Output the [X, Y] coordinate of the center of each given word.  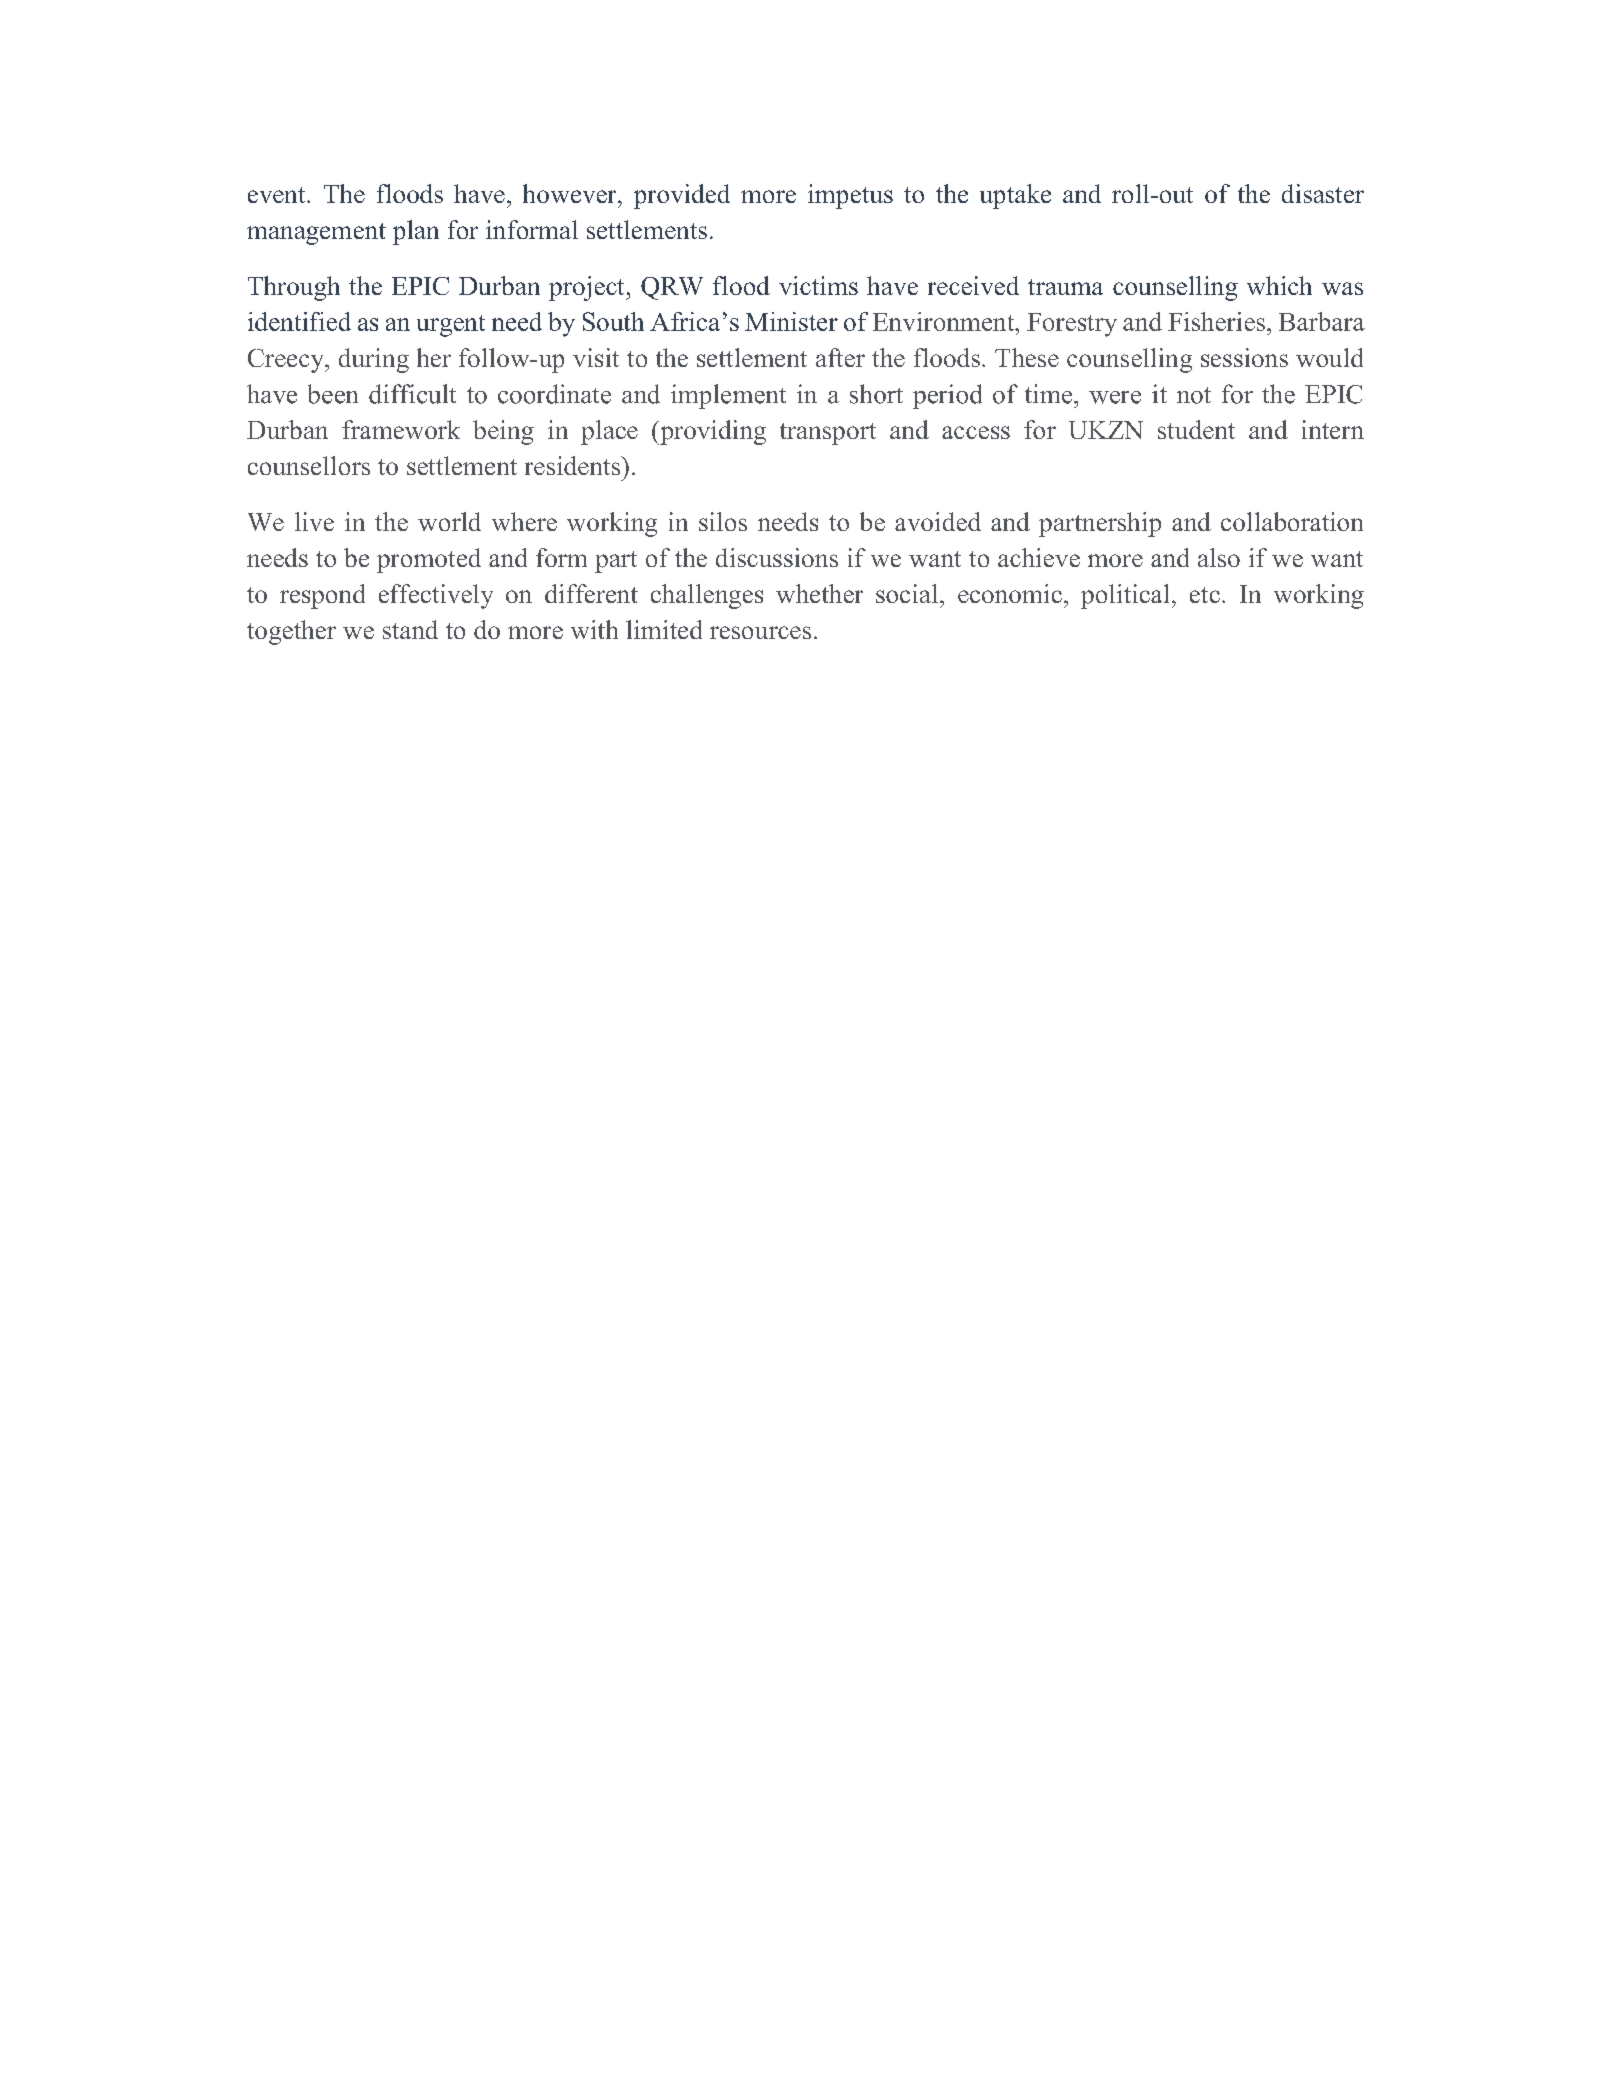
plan [416, 232]
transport [828, 434]
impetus [850, 196]
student [1196, 429]
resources [760, 632]
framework [401, 429]
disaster [1323, 193]
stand [410, 629]
